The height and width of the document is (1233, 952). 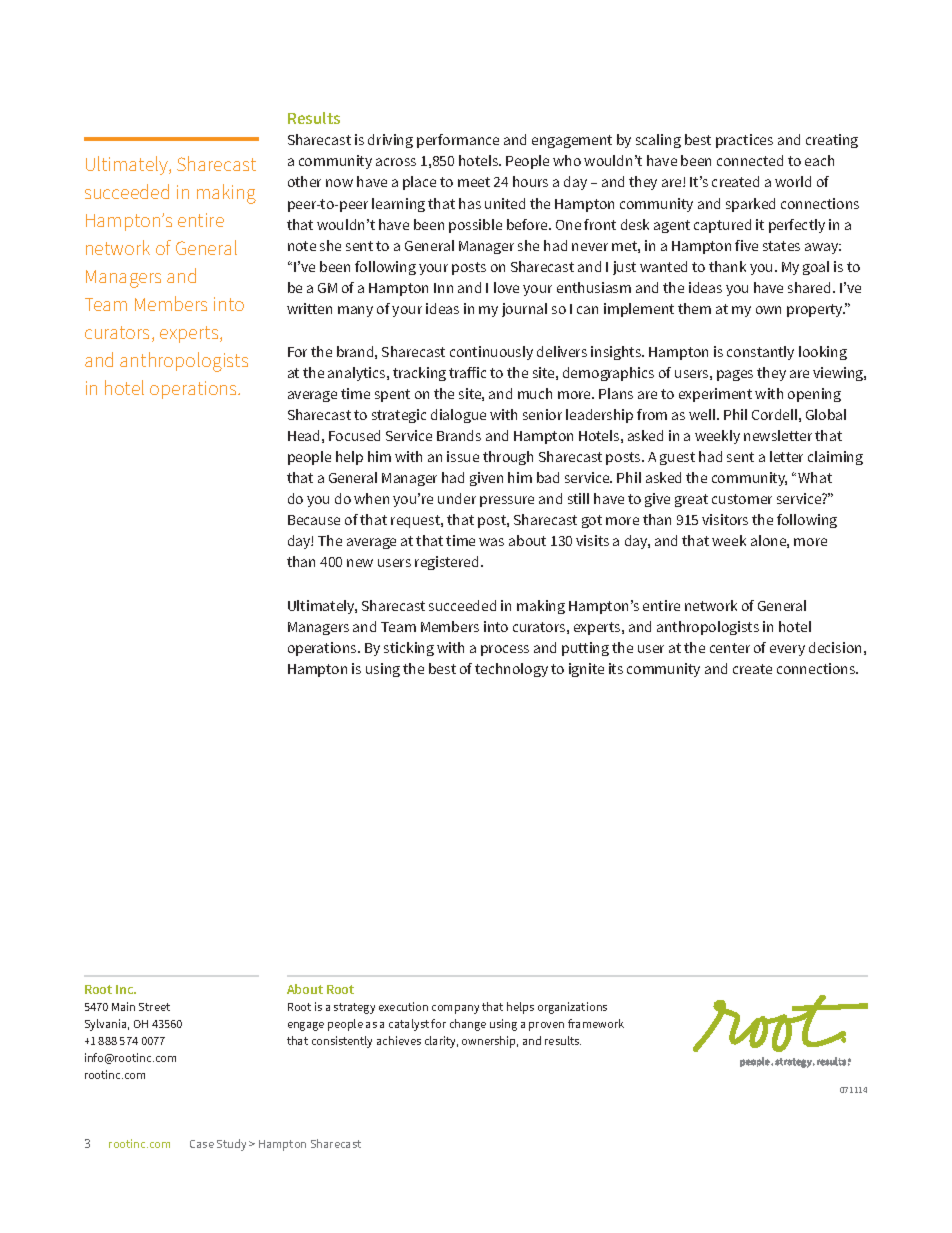 What do you see at coordinates (490, 1042) in the document?
I see `ownership` at bounding box center [490, 1042].
